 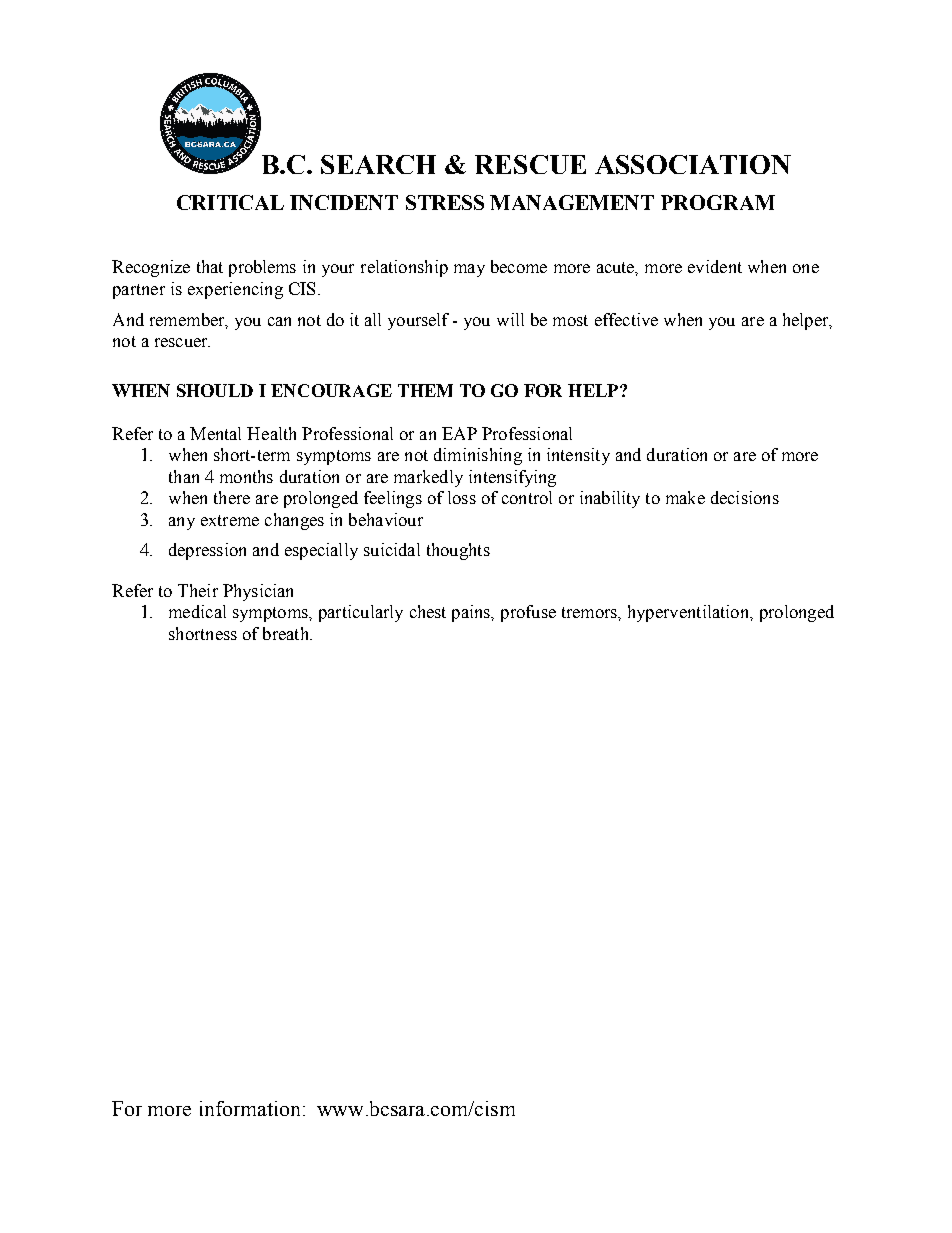 What do you see at coordinates (197, 611) in the screenshot?
I see `medical` at bounding box center [197, 611].
